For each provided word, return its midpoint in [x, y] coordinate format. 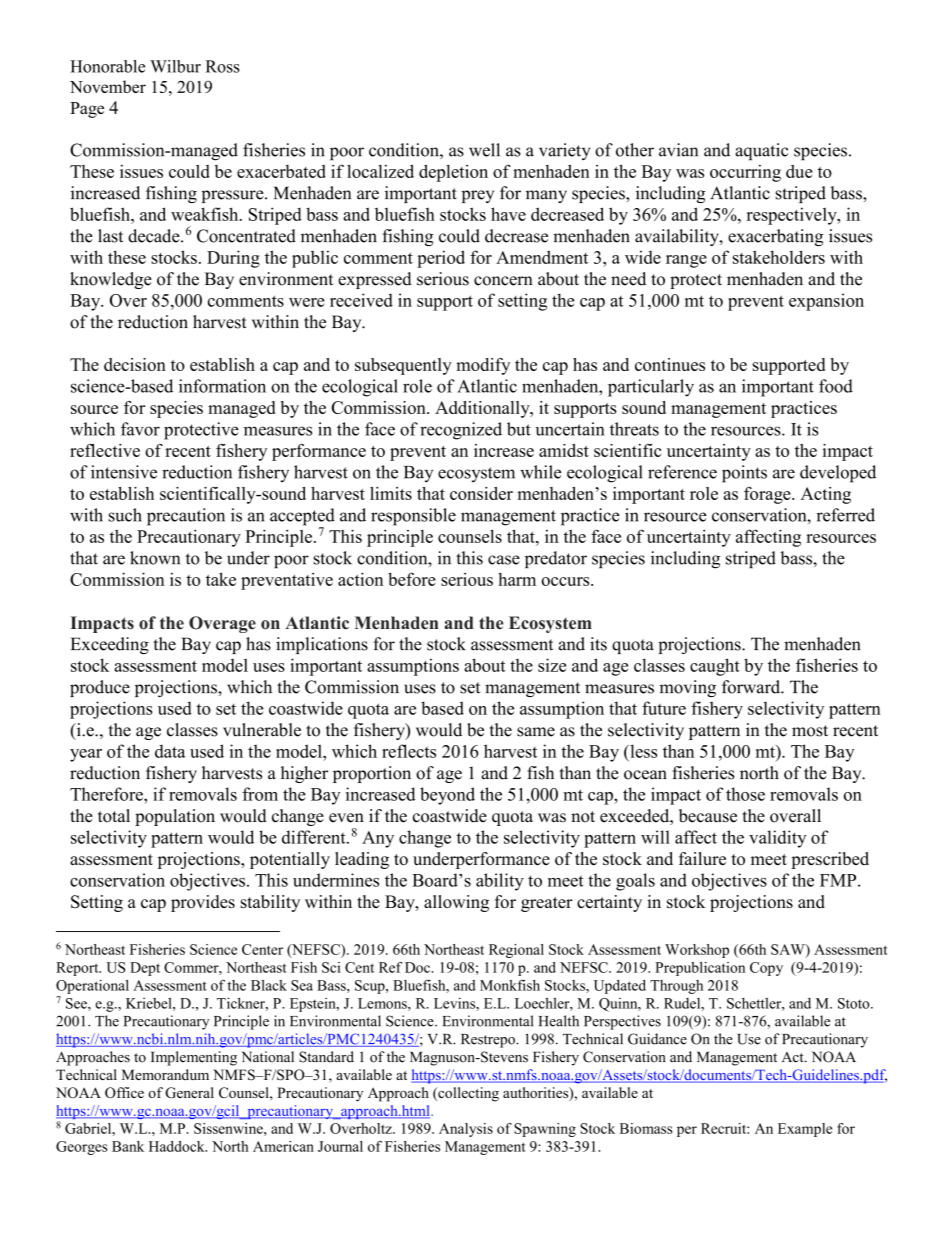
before [412, 579]
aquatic [761, 151]
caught [715, 667]
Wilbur [175, 66]
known [155, 558]
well [484, 150]
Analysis [466, 1130]
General [189, 1092]
